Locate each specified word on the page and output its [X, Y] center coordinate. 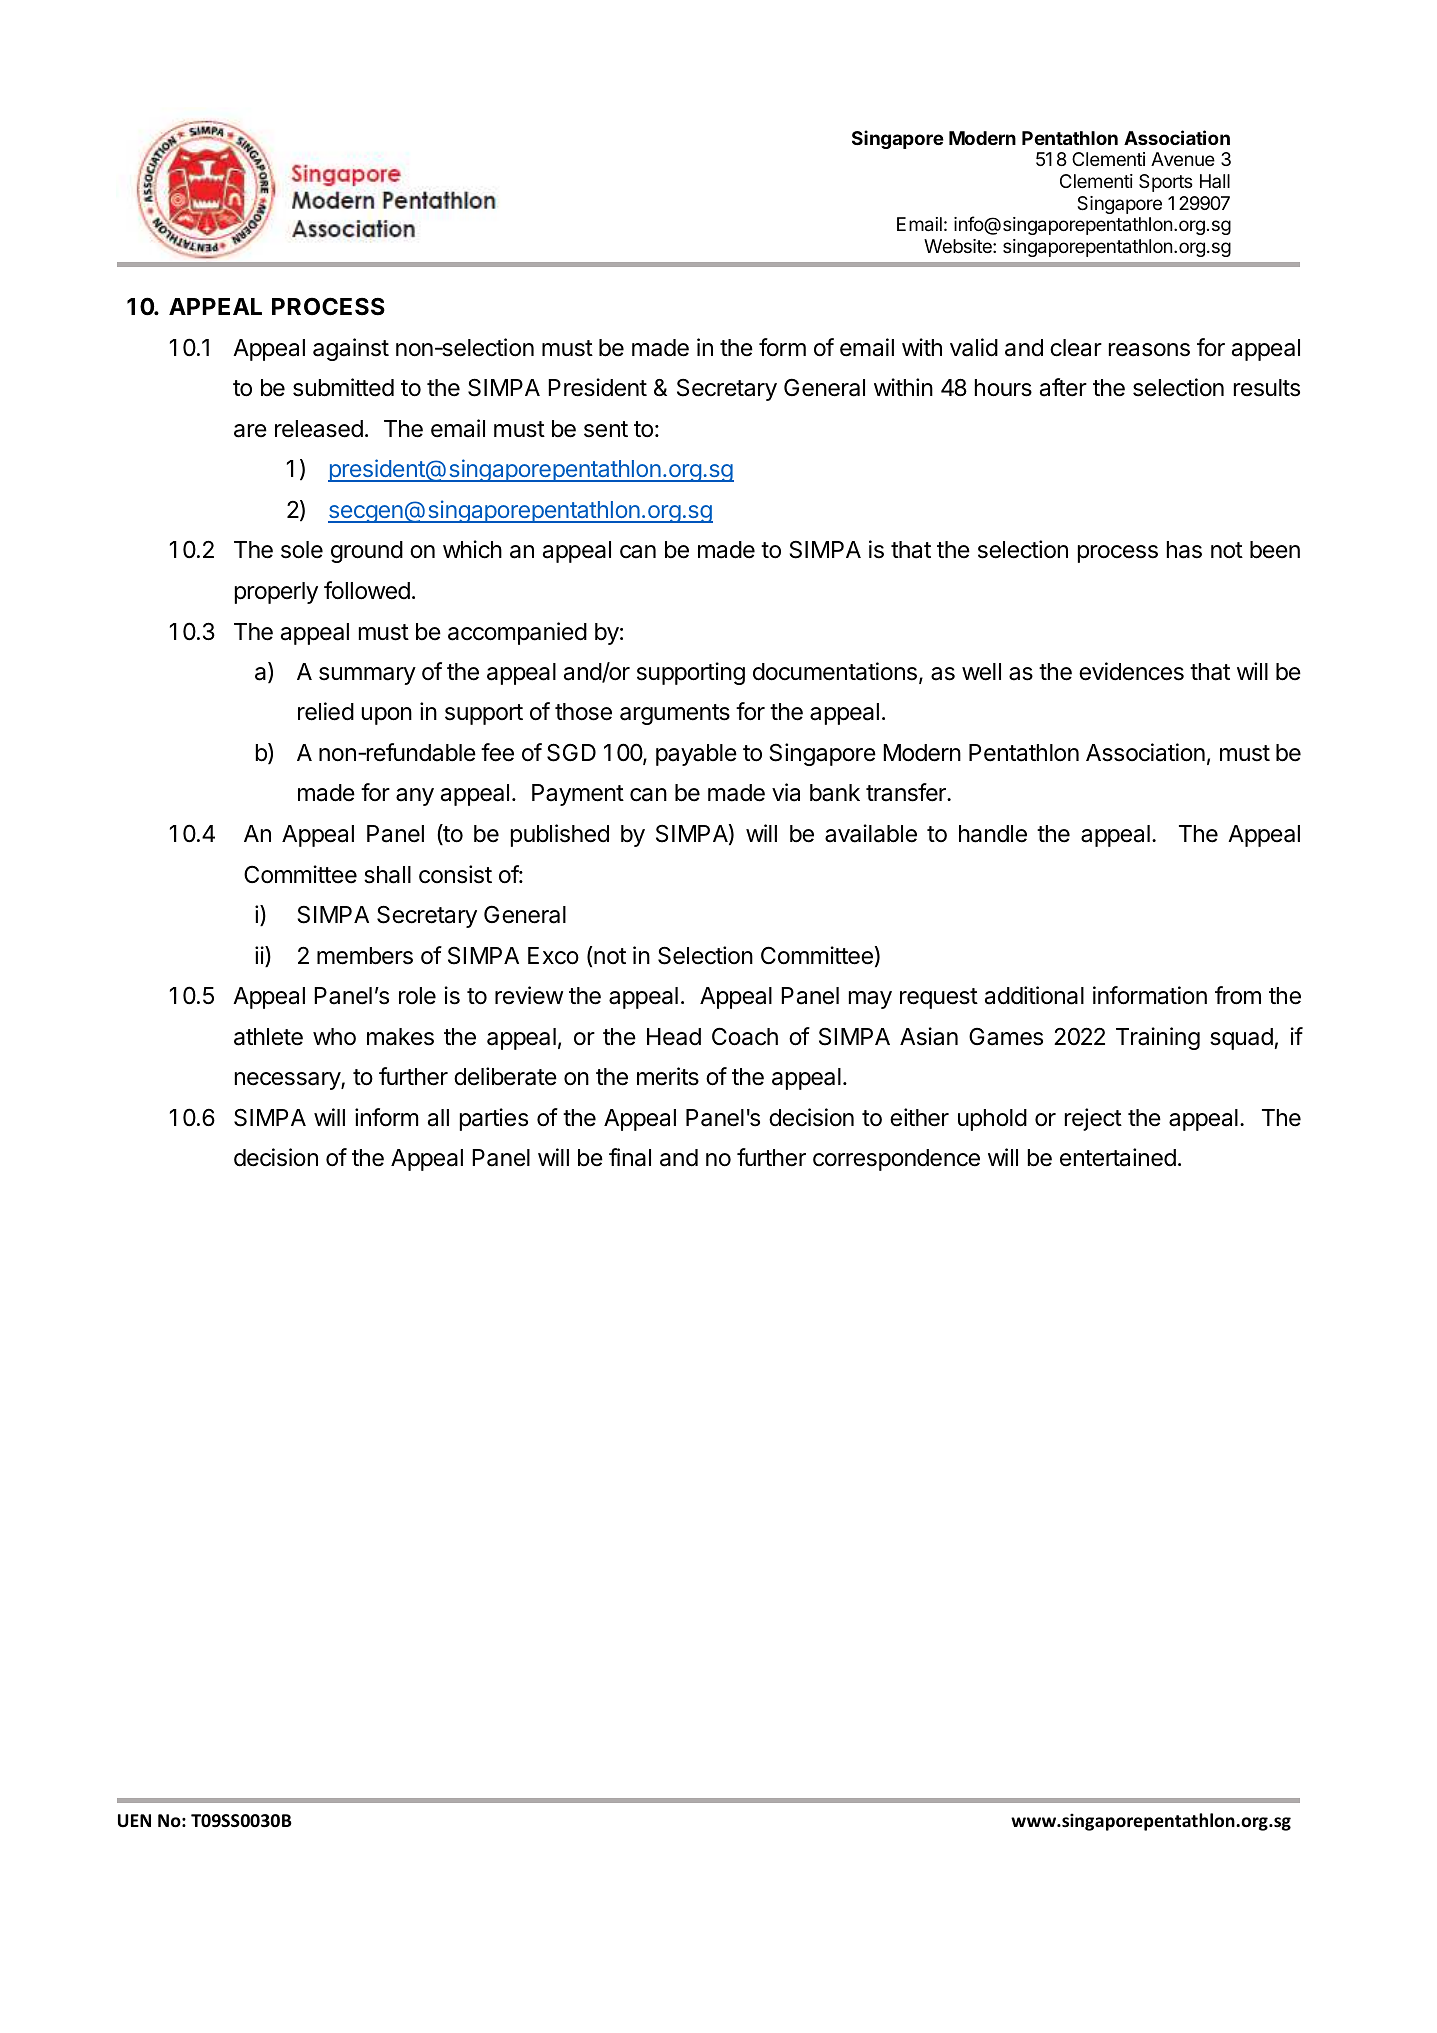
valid [974, 347]
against [351, 349]
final [630, 1157]
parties [494, 1119]
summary [367, 676]
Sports [1165, 183]
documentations [835, 671]
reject [1093, 1119]
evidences [1131, 671]
